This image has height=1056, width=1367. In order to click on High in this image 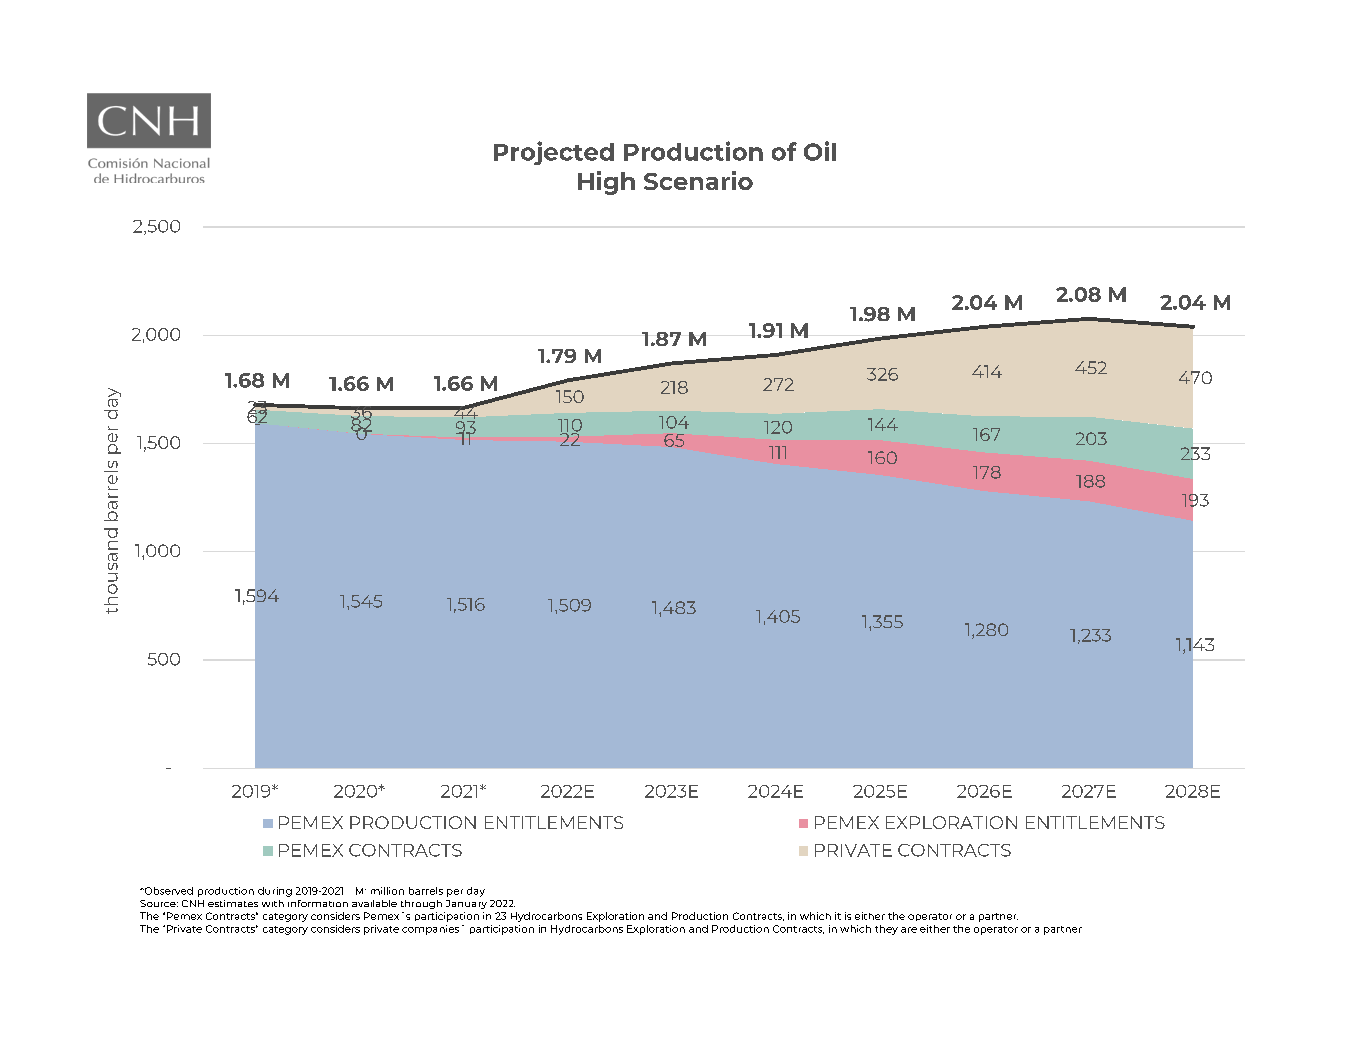, I will do `click(606, 183)`.
